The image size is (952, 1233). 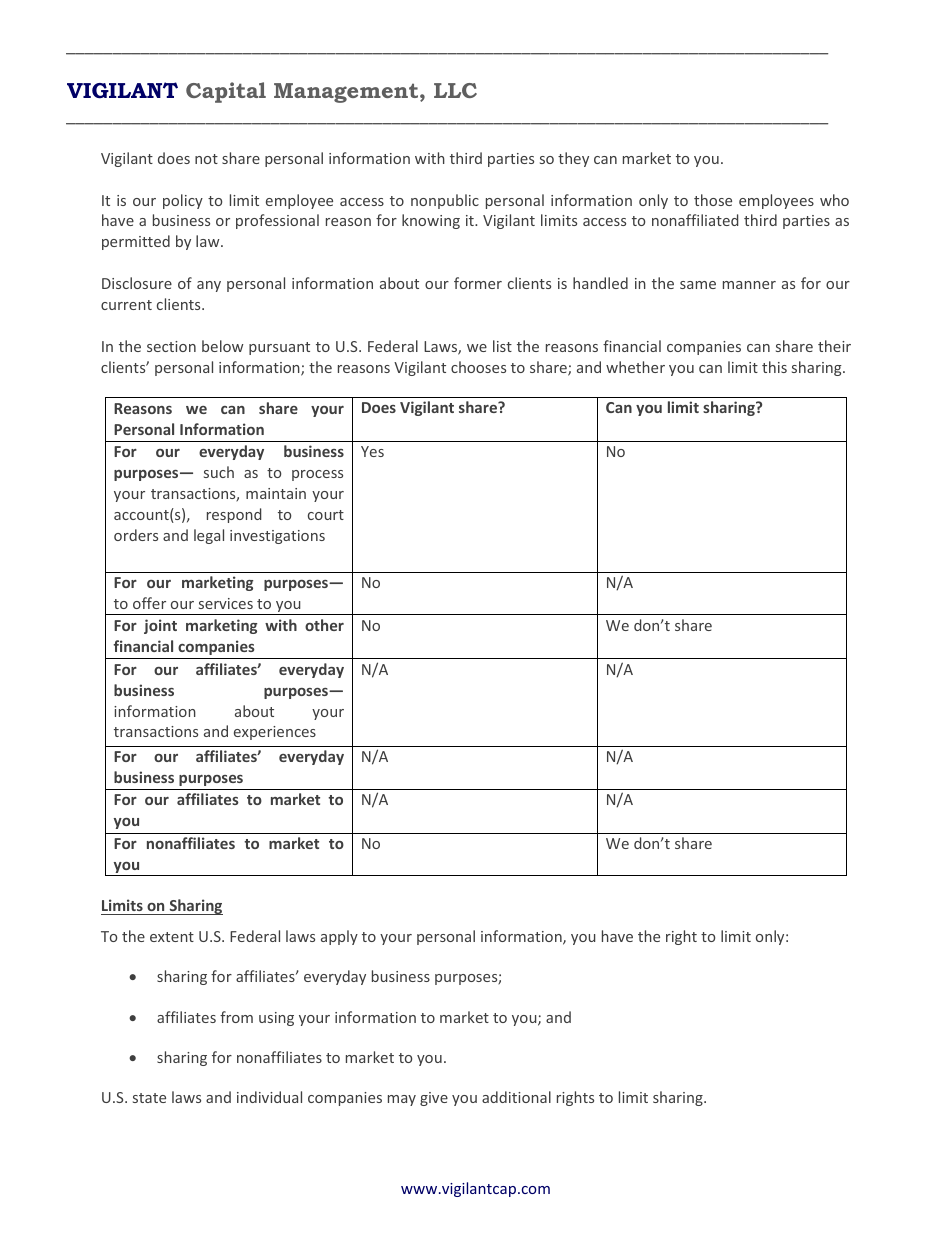 I want to click on apply, so click(x=339, y=937).
